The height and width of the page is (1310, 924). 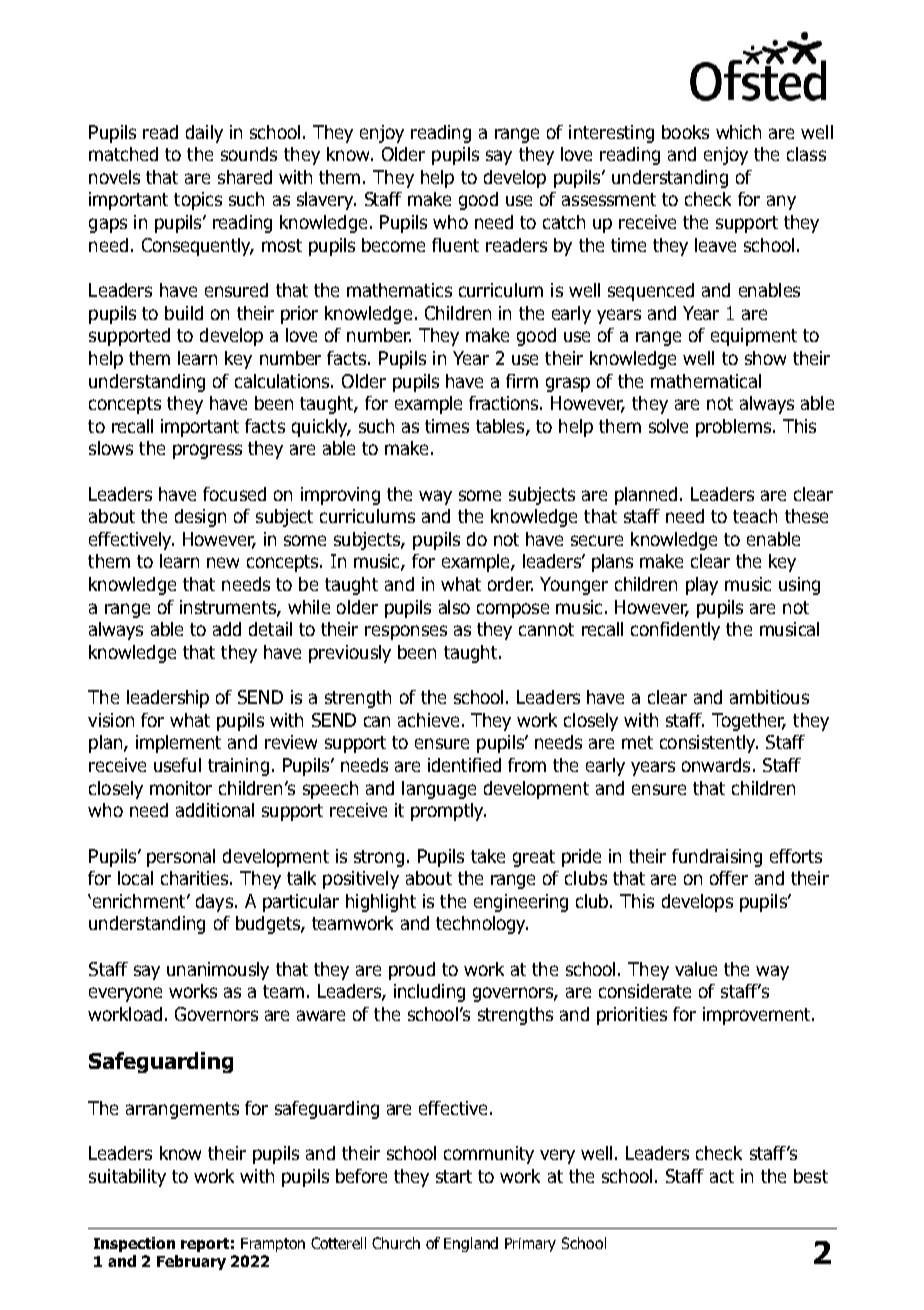 I want to click on February, so click(x=191, y=1262).
